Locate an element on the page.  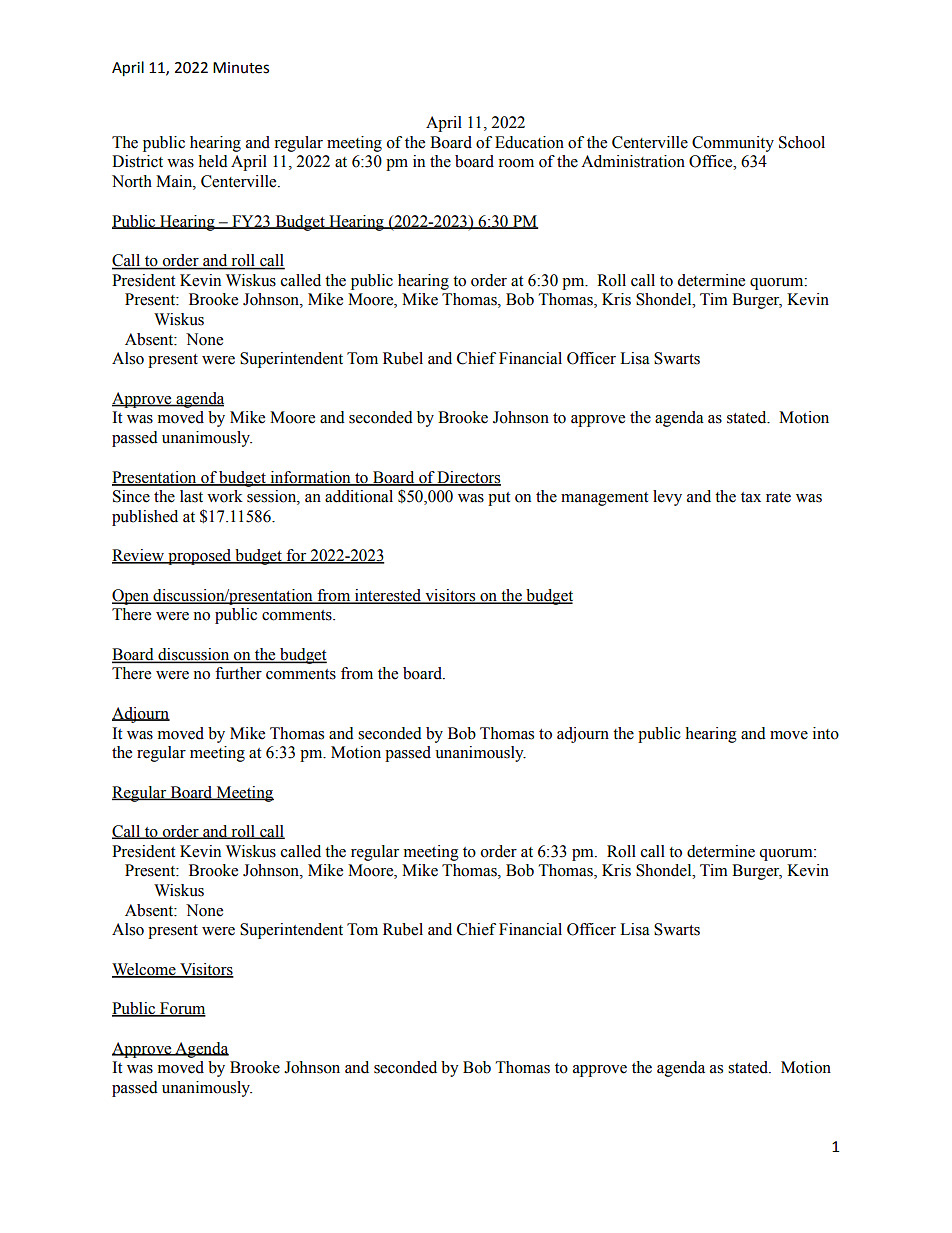
proposed is located at coordinates (200, 557).
